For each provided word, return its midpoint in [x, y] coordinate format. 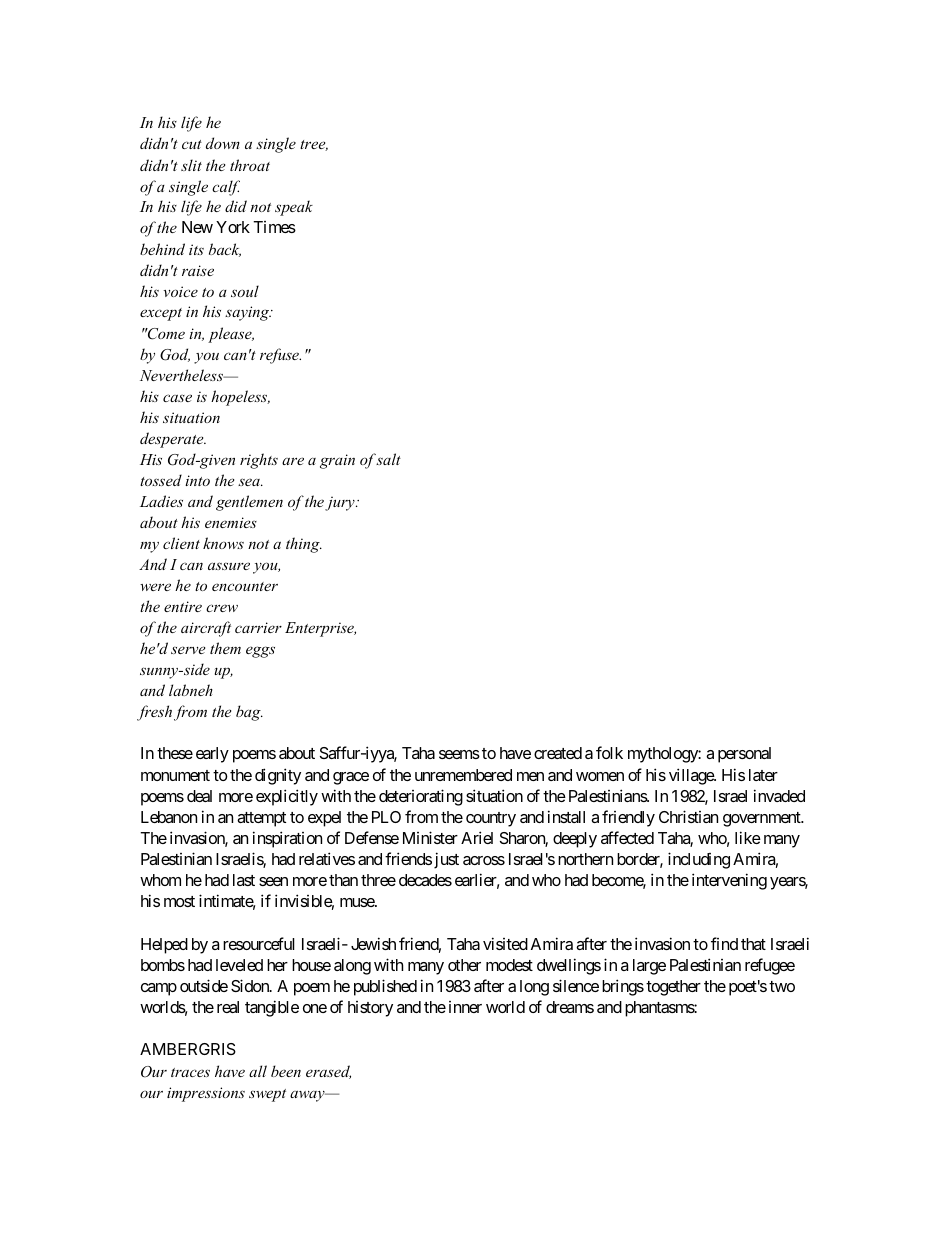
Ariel [477, 837]
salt [388, 459]
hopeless [240, 398]
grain [337, 461]
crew [222, 608]
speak [294, 208]
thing [304, 545]
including [699, 860]
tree [314, 145]
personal [744, 755]
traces [190, 1072]
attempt [261, 819]
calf [226, 188]
